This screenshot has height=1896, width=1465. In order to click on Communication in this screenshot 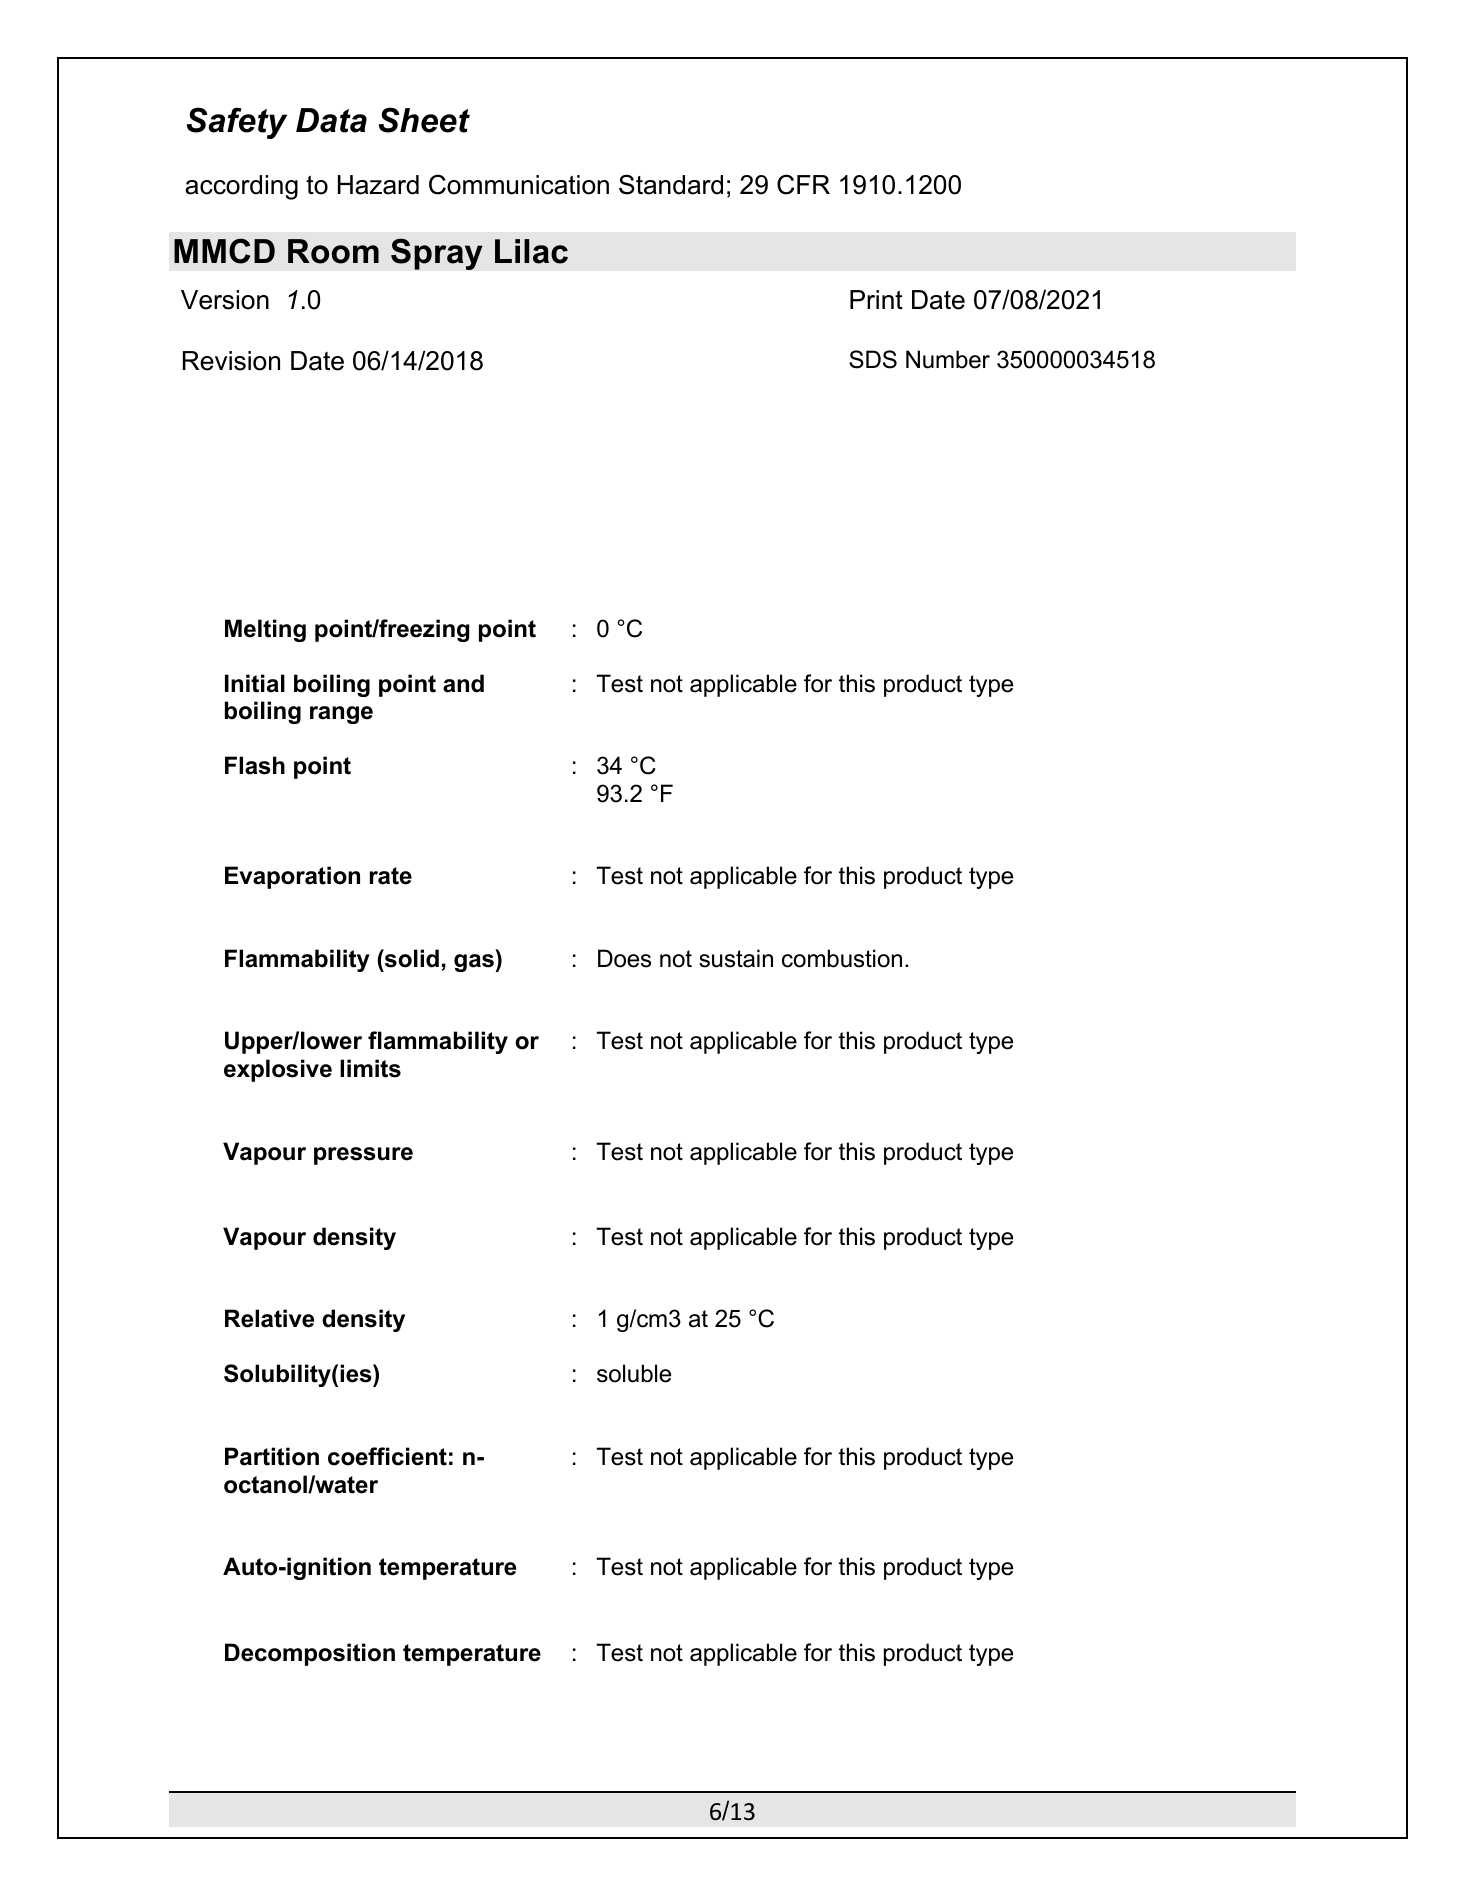, I will do `click(519, 184)`.
